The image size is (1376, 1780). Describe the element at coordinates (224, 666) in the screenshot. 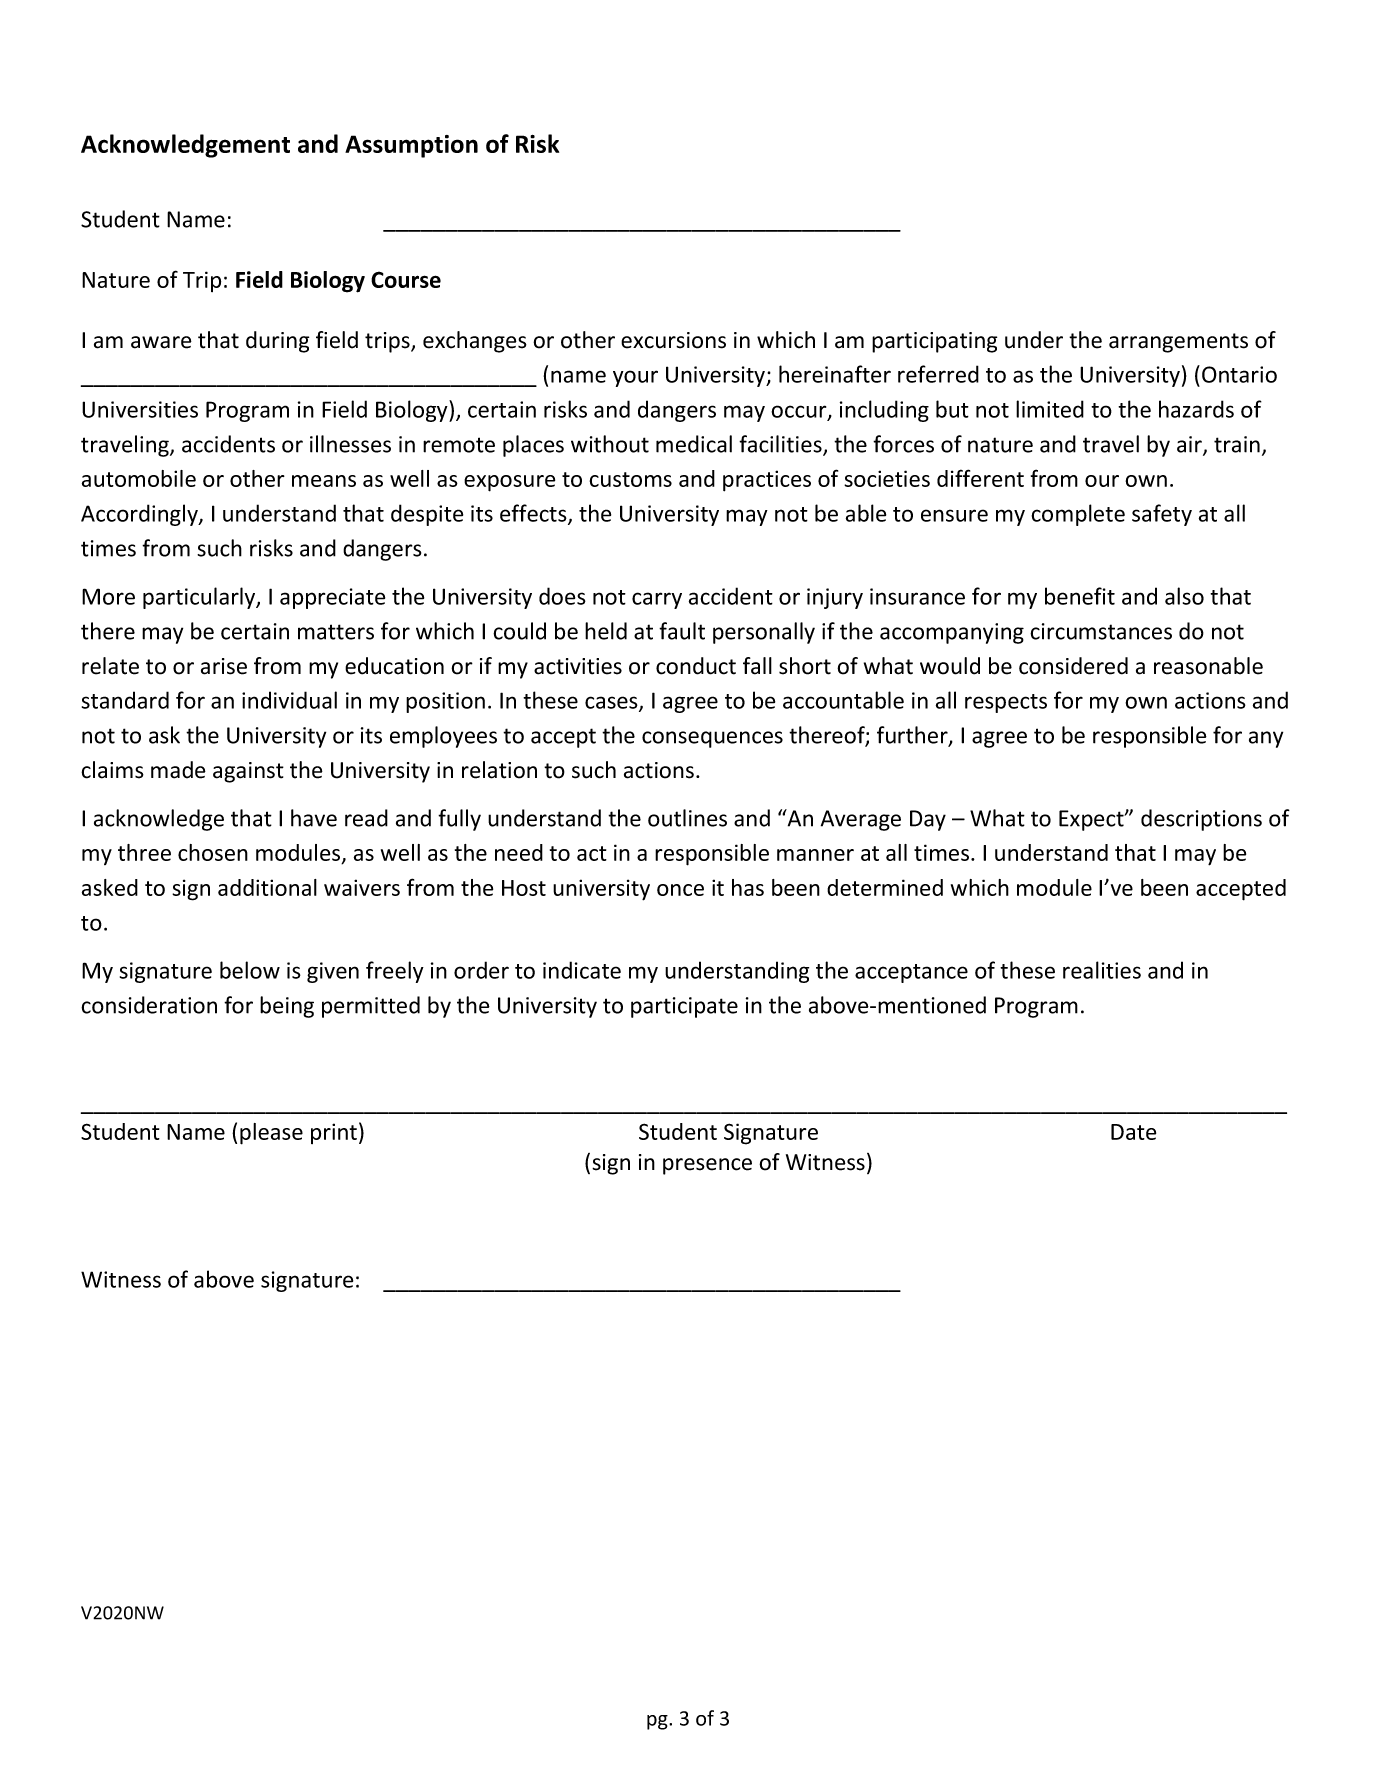

I see `arise` at that location.
